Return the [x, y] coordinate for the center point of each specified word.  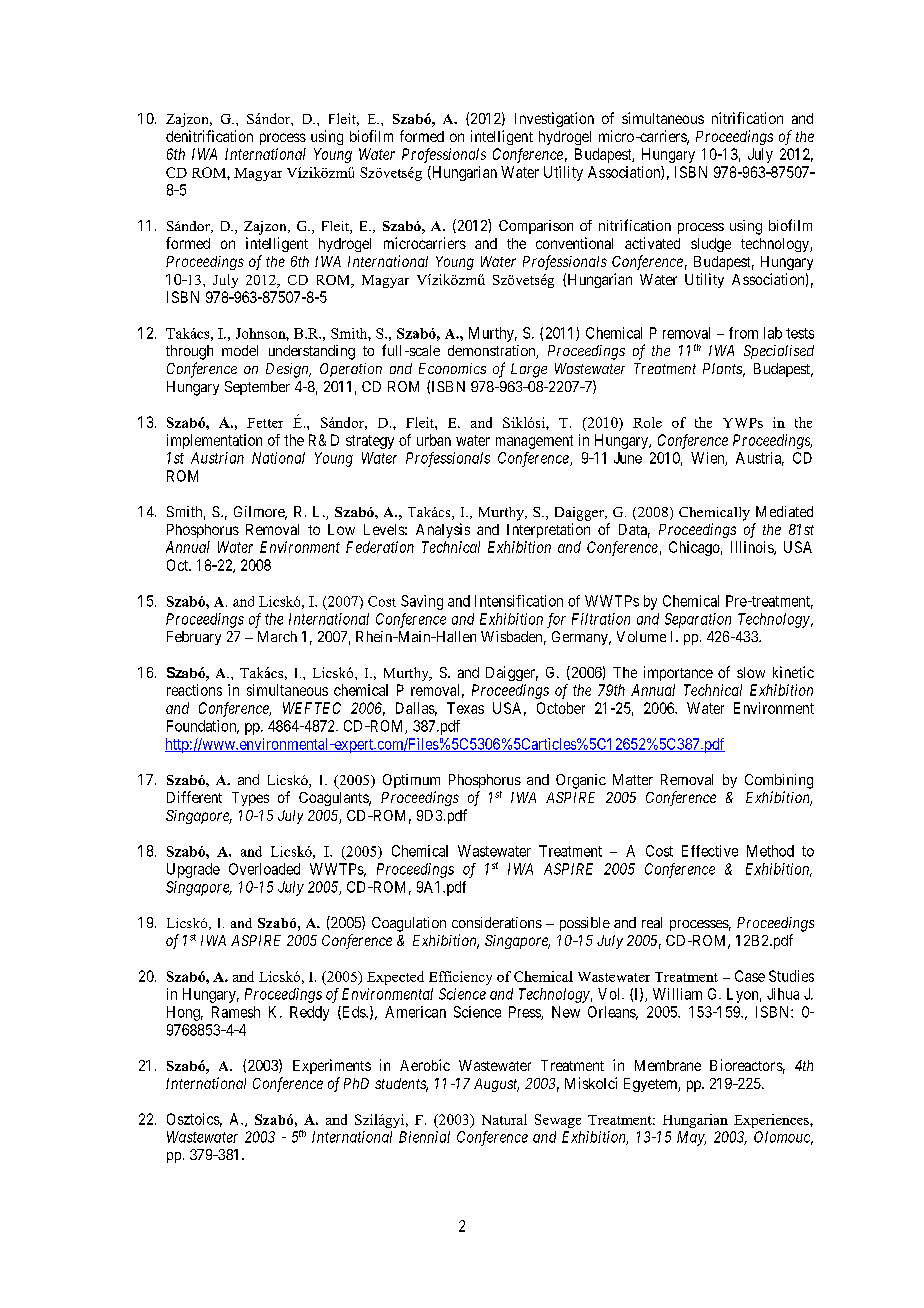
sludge [711, 245]
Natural [504, 1119]
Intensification [519, 601]
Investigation [554, 119]
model [240, 350]
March [277, 636]
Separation [698, 620]
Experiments [332, 1066]
